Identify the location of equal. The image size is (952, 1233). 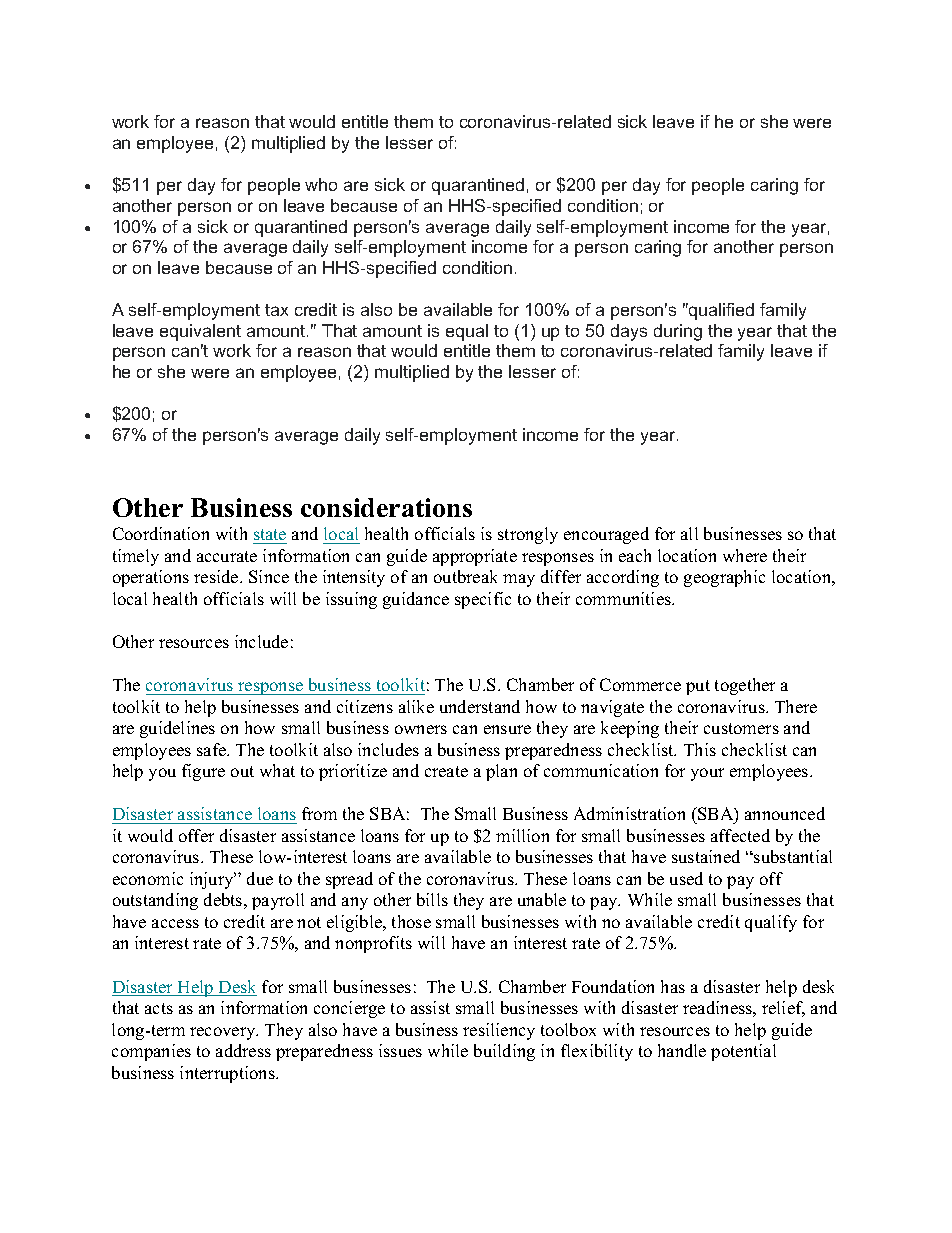
(467, 332).
